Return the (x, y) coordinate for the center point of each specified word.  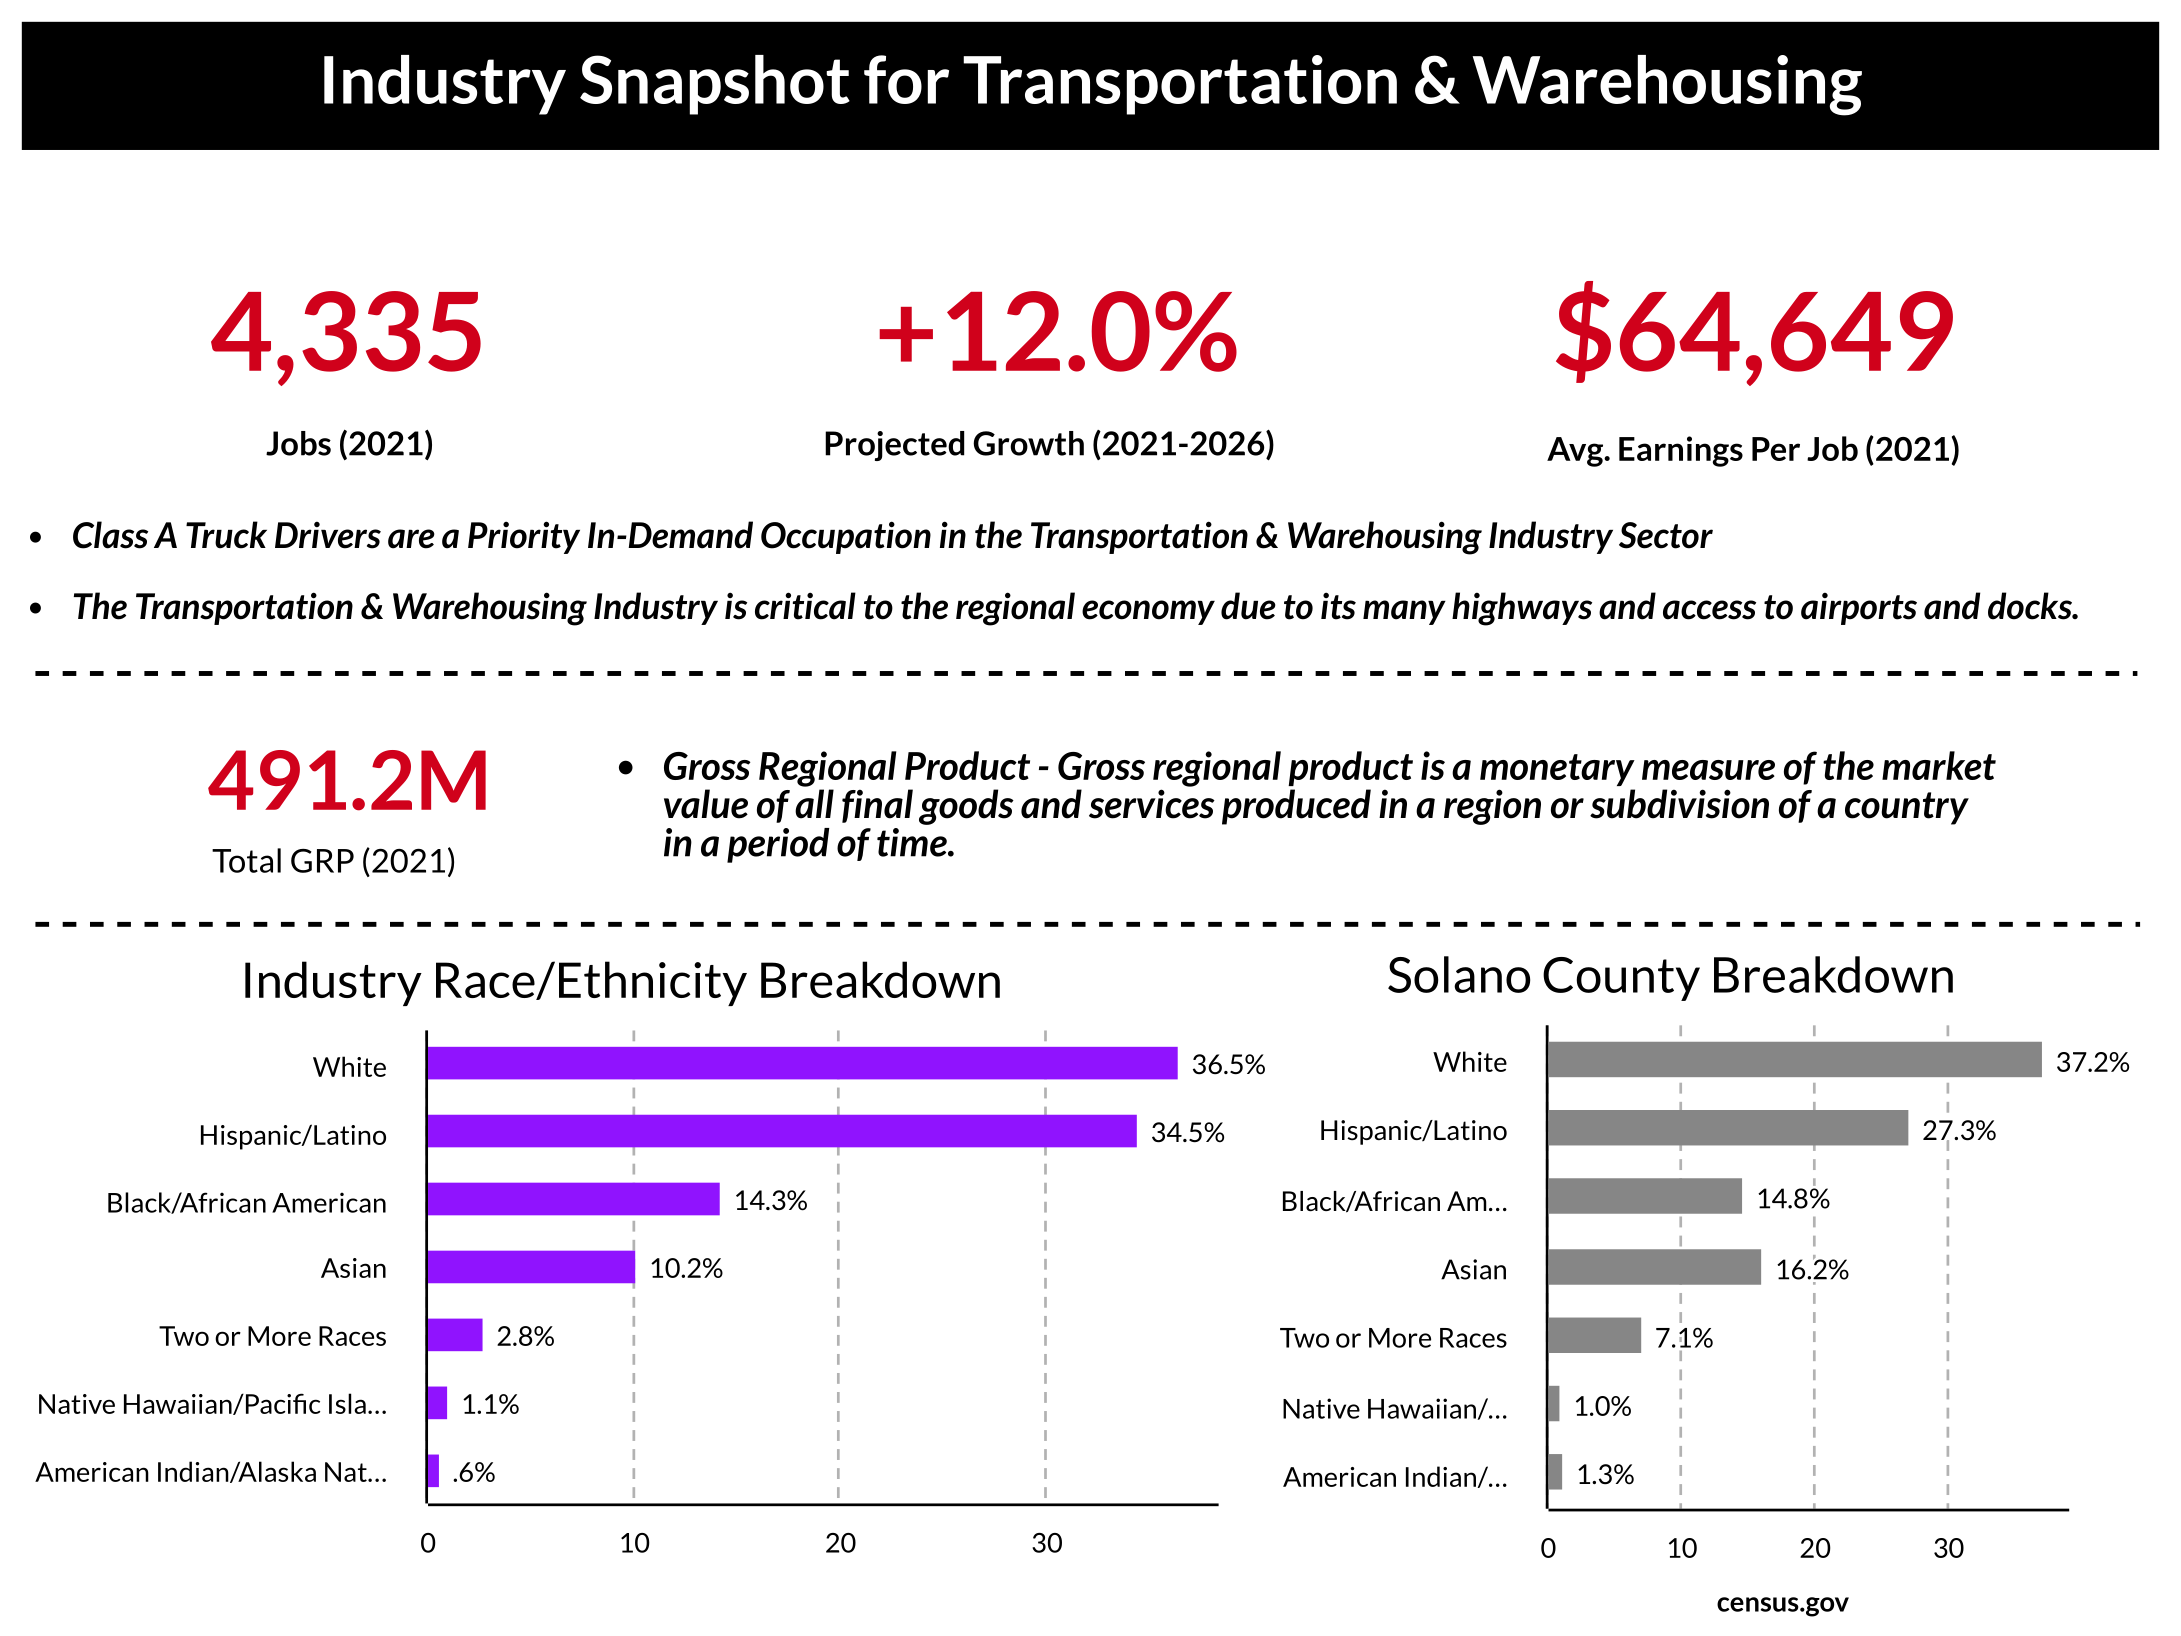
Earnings (1681, 451)
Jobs (298, 443)
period (778, 845)
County (1621, 979)
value (706, 804)
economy (1148, 612)
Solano (1459, 974)
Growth (1028, 443)
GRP (322, 861)
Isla (347, 1403)
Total (246, 860)
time (913, 842)
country (1907, 808)
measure (1708, 770)
